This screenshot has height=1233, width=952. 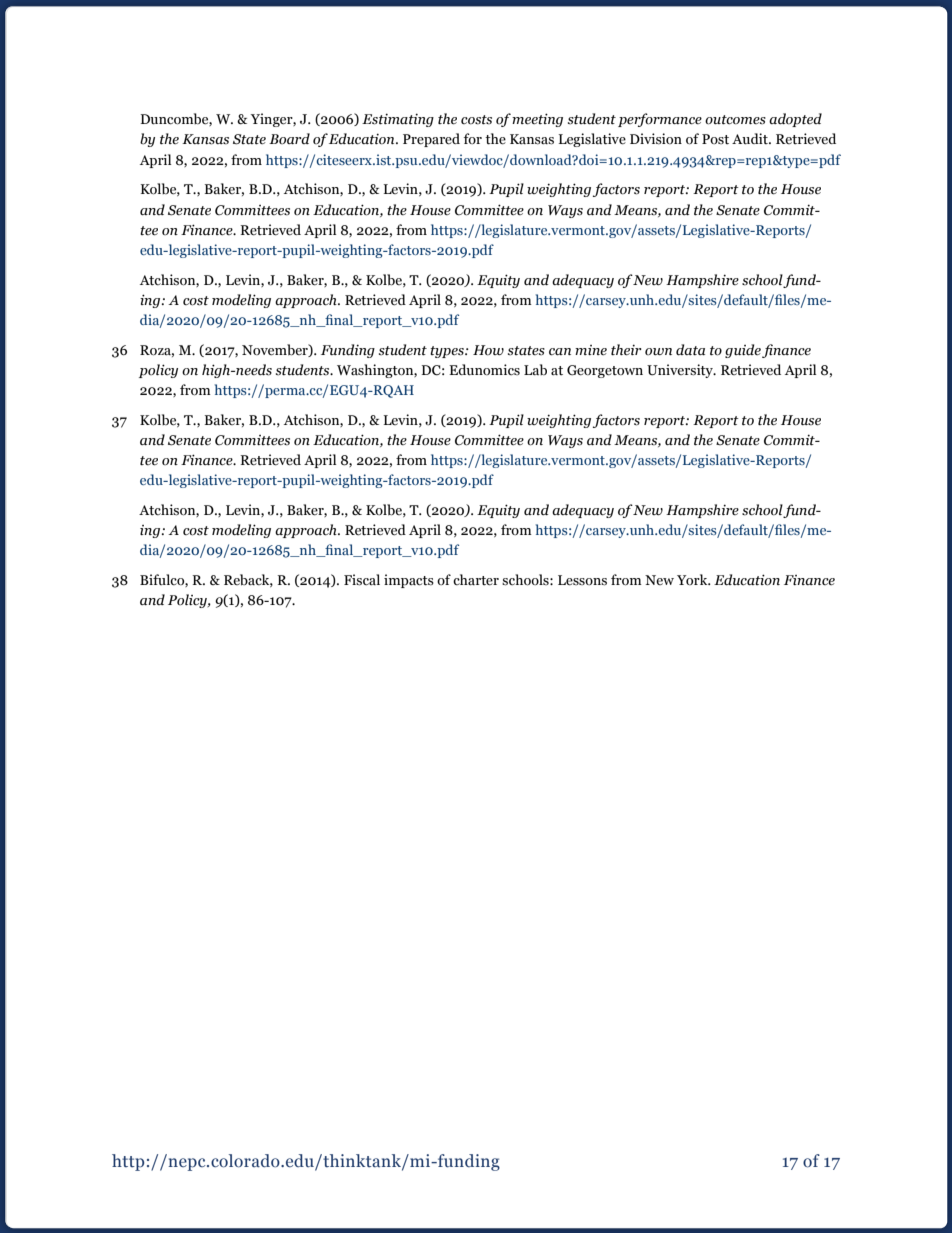 I want to click on guide, so click(x=743, y=351).
